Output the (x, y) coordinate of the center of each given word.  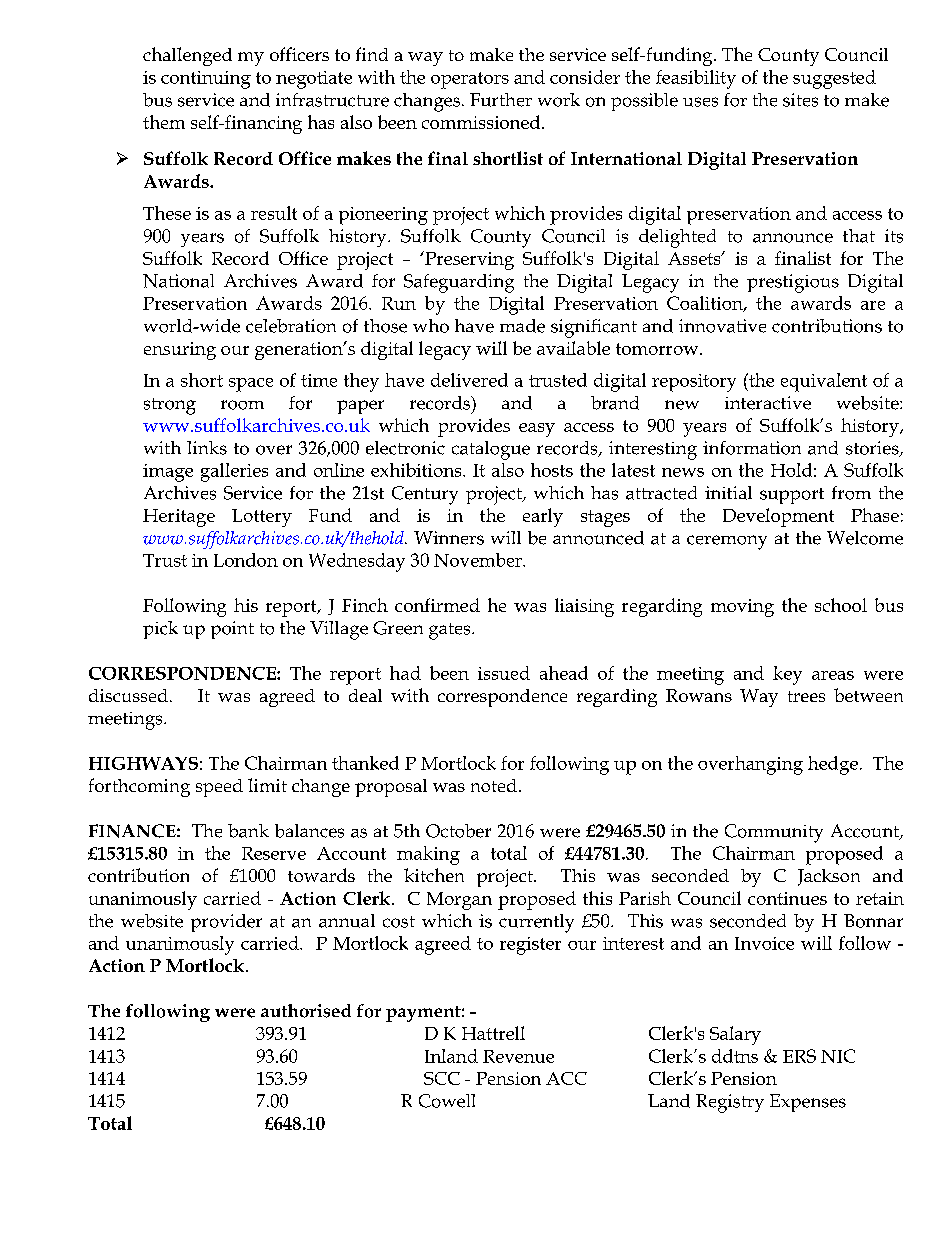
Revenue (518, 1056)
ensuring (180, 351)
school (841, 605)
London (246, 560)
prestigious (793, 283)
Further (501, 100)
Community (774, 833)
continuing (206, 80)
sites (800, 100)
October (458, 831)
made (522, 326)
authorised (306, 1011)
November (479, 560)
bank (248, 831)
